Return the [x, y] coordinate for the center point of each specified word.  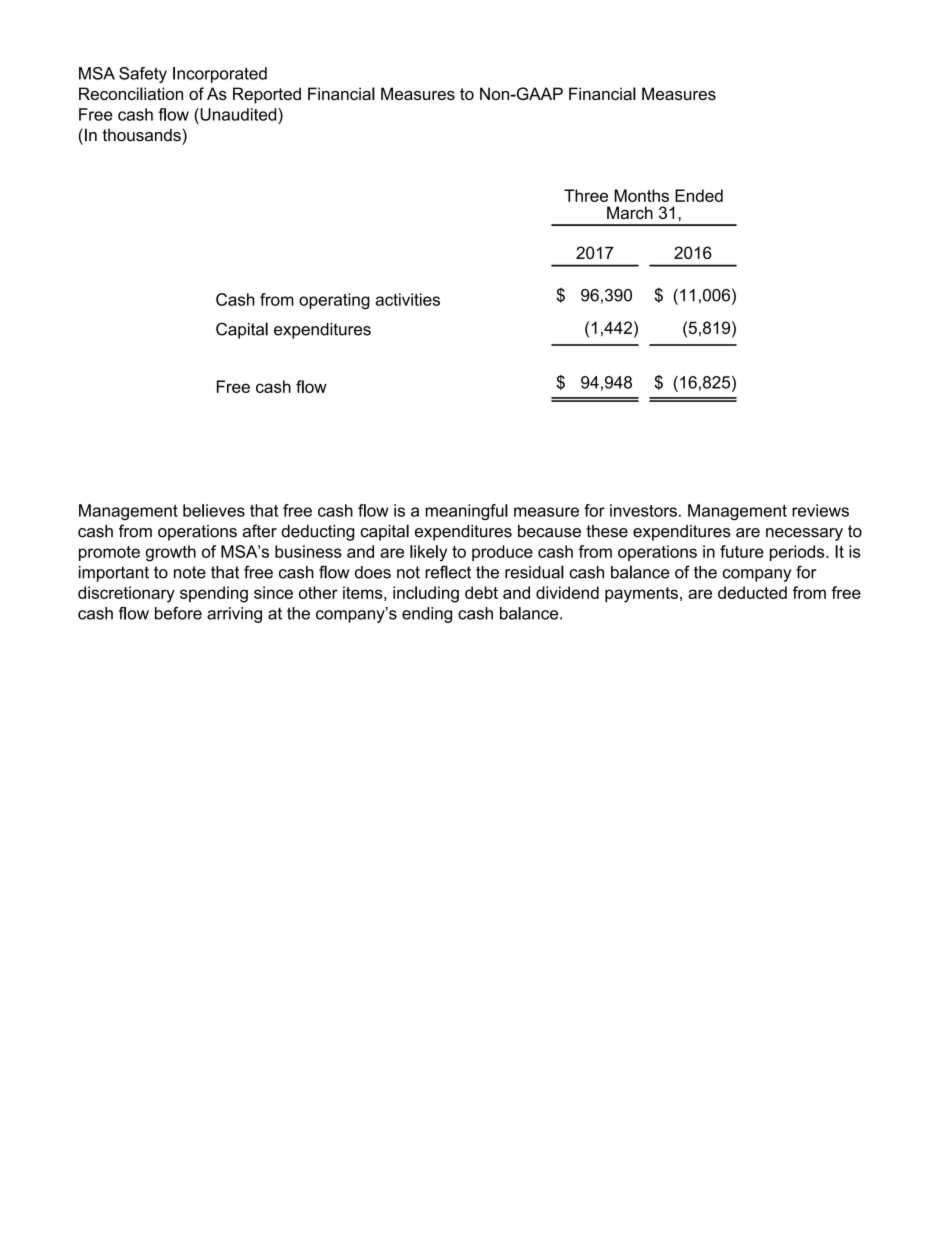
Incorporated [220, 75]
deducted [752, 592]
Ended [699, 195]
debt [481, 592]
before [178, 613]
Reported [267, 95]
